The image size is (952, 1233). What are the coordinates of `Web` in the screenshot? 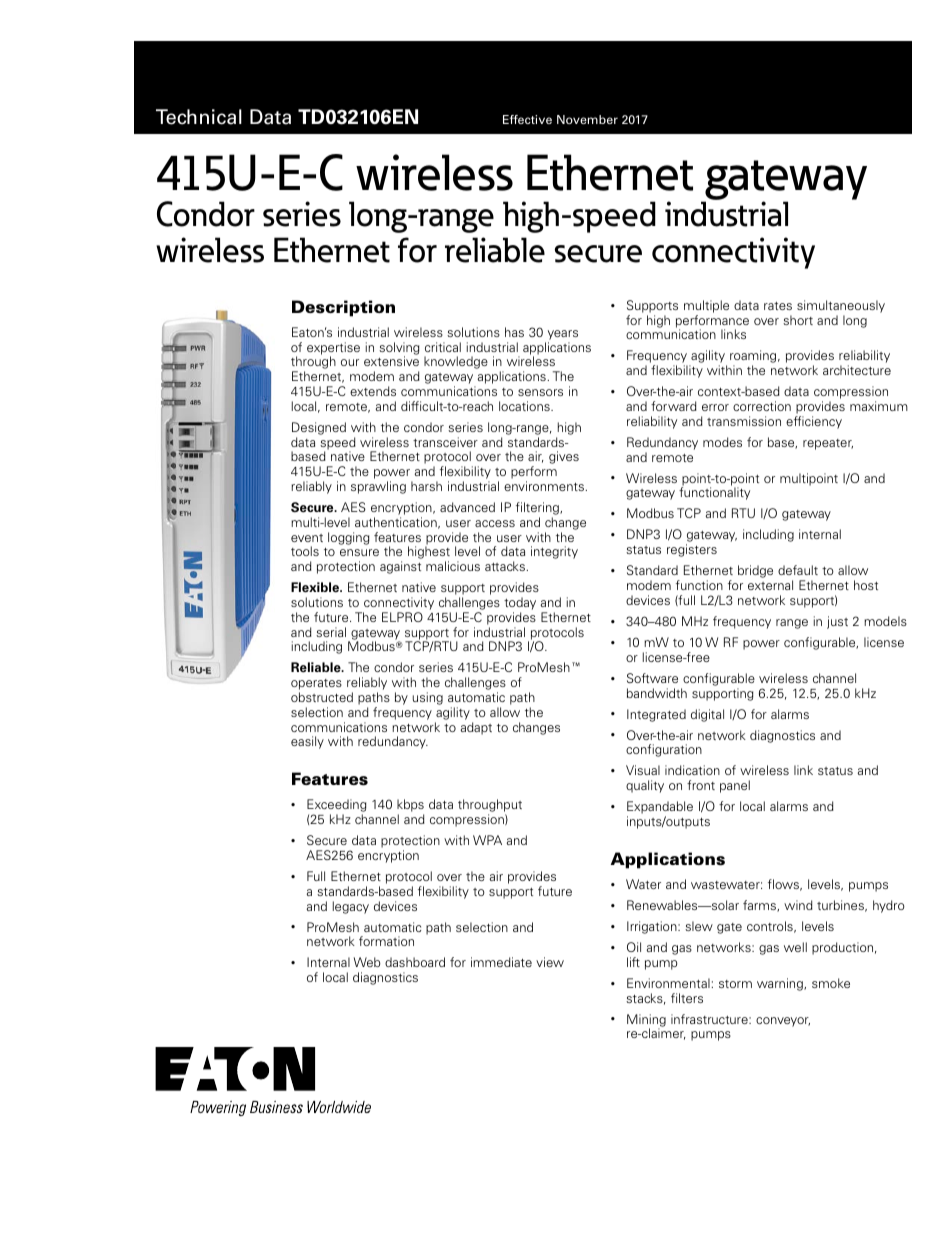 It's located at (367, 962).
